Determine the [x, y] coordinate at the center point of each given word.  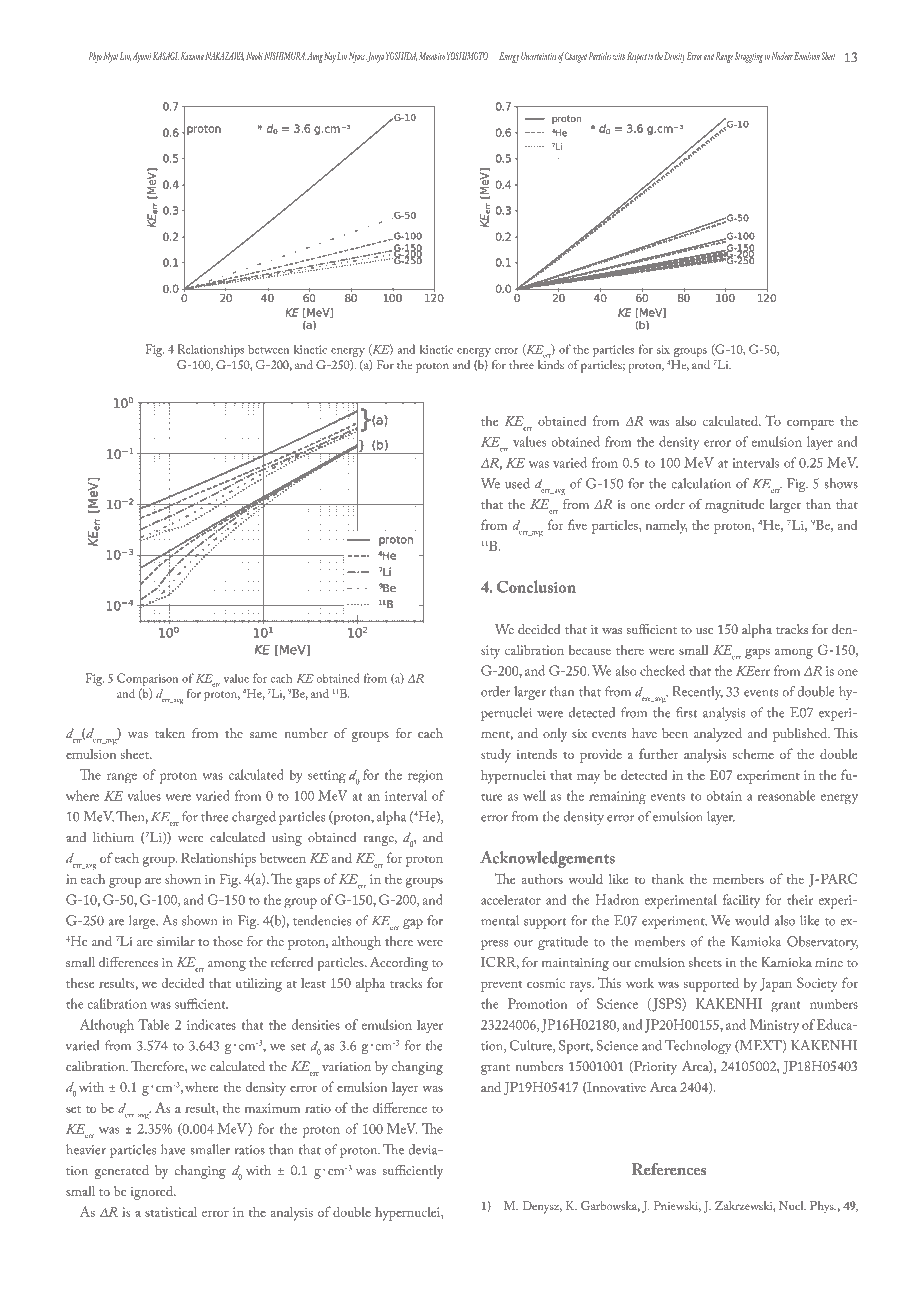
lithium [113, 837]
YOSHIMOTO [467, 56]
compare [810, 424]
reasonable [786, 795]
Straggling [749, 57]
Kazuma [192, 56]
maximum [272, 1108]
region [425, 777]
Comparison [147, 679]
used [517, 483]
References [669, 1169]
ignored [153, 1193]
